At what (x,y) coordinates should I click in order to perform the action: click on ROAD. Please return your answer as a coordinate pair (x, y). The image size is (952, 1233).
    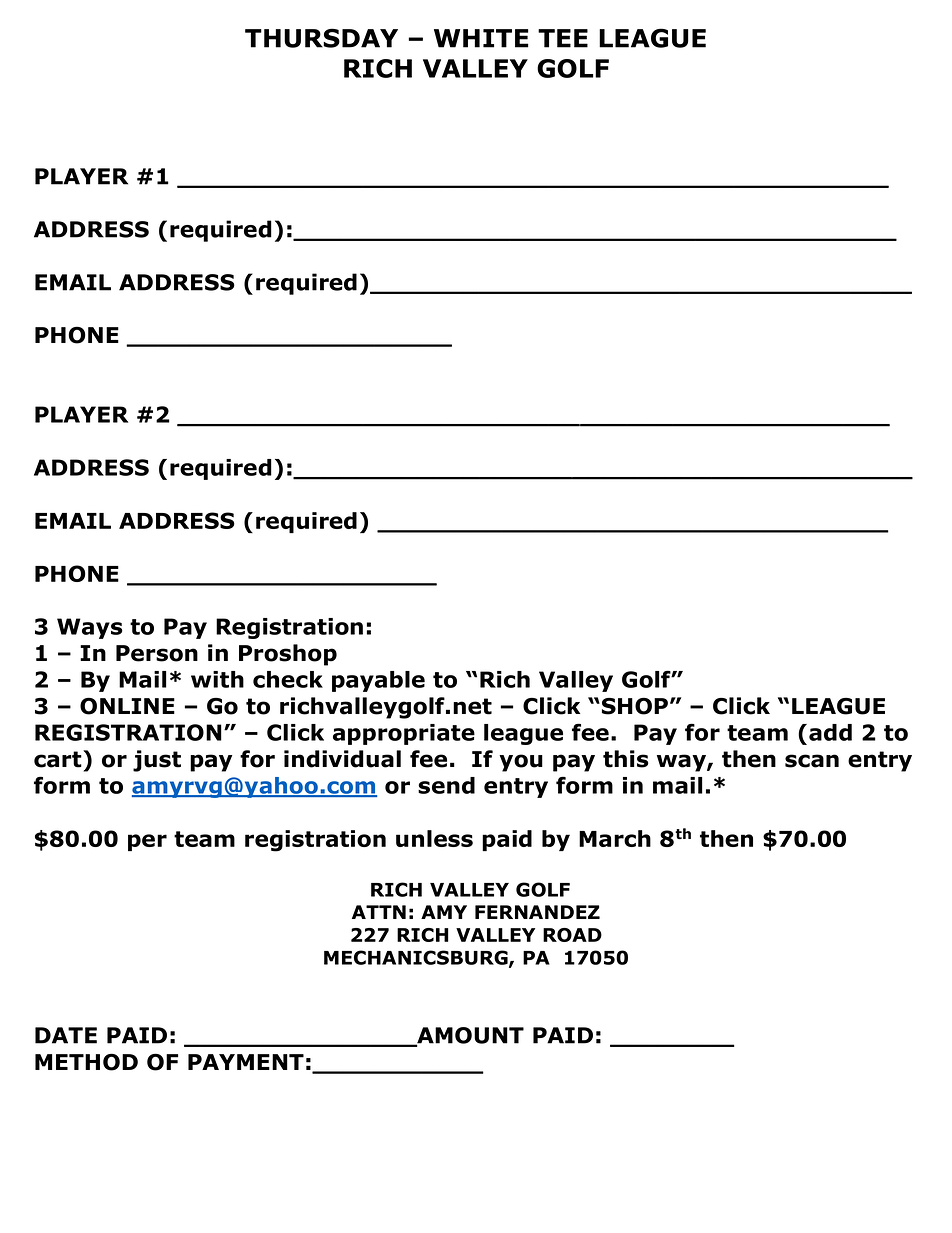
    Looking at the image, I should click on (572, 935).
